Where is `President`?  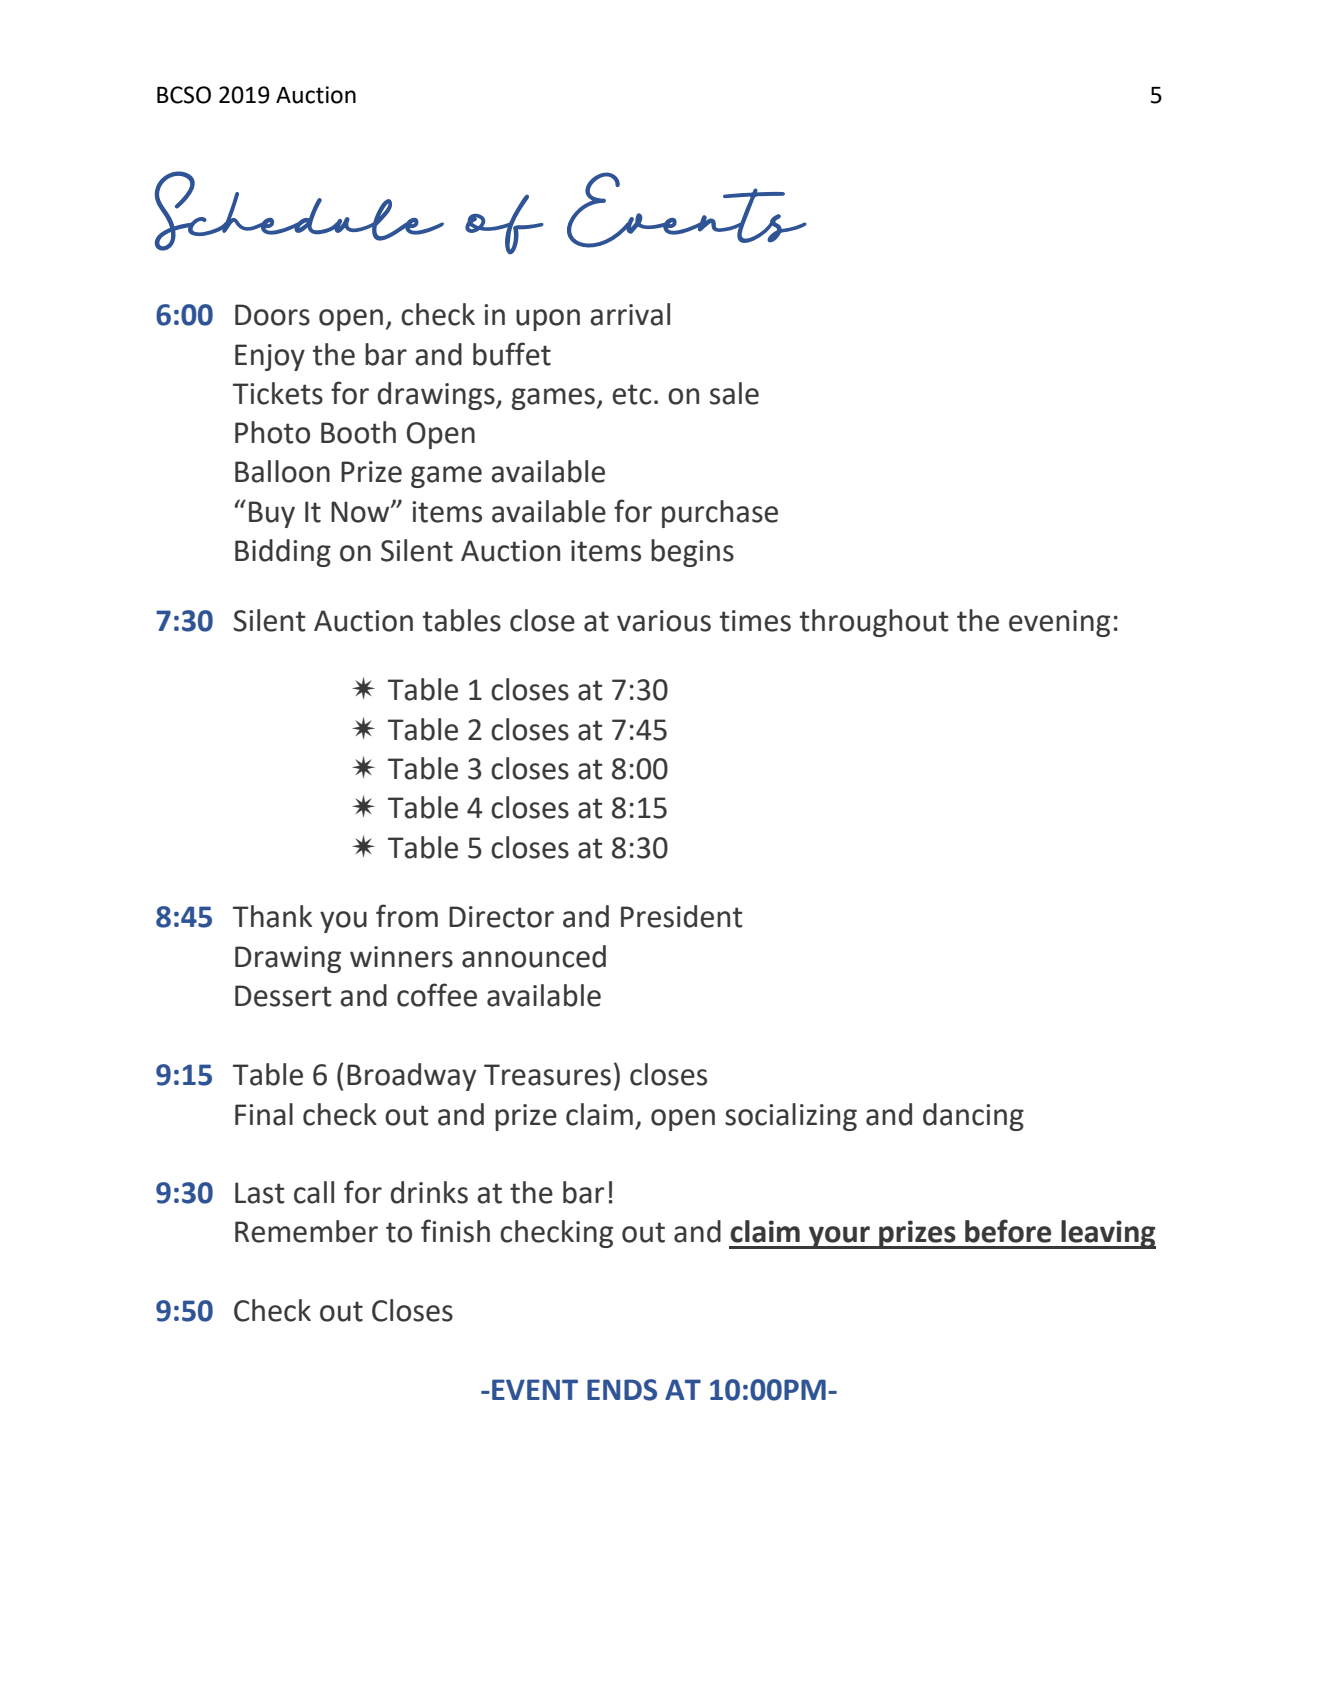
President is located at coordinates (682, 916).
